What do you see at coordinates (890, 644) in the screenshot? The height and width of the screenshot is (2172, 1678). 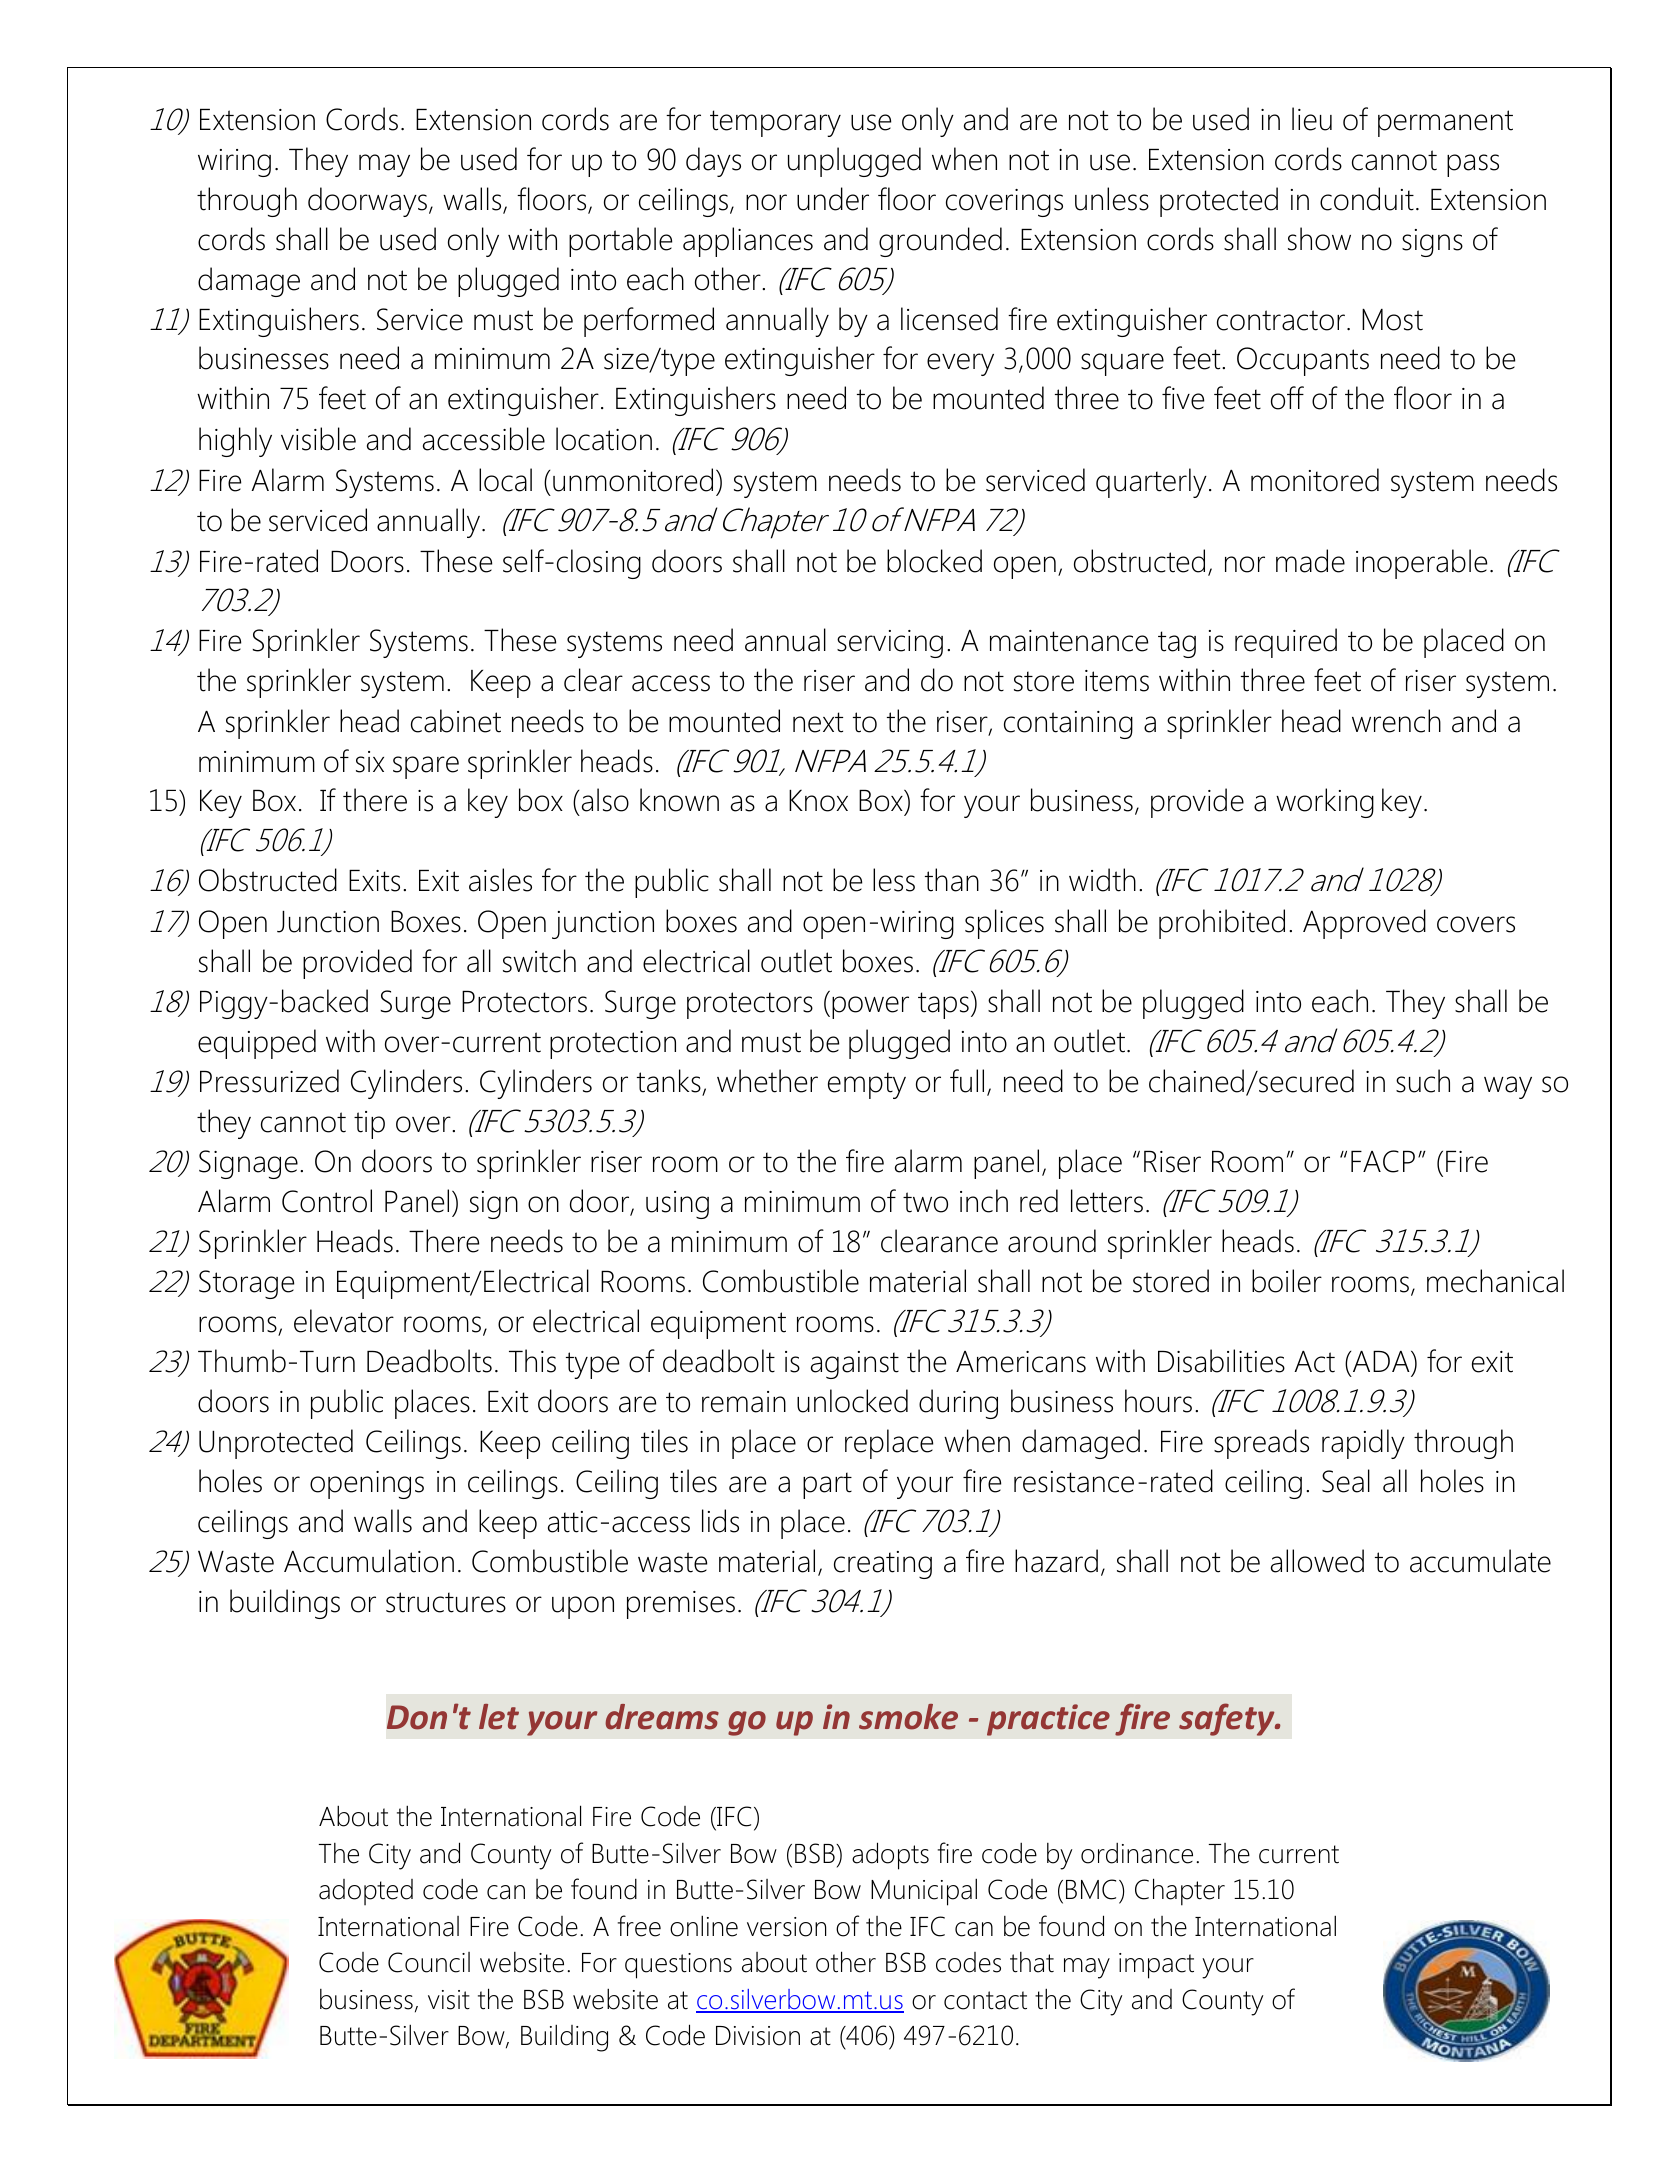 I see `servicing` at bounding box center [890, 644].
